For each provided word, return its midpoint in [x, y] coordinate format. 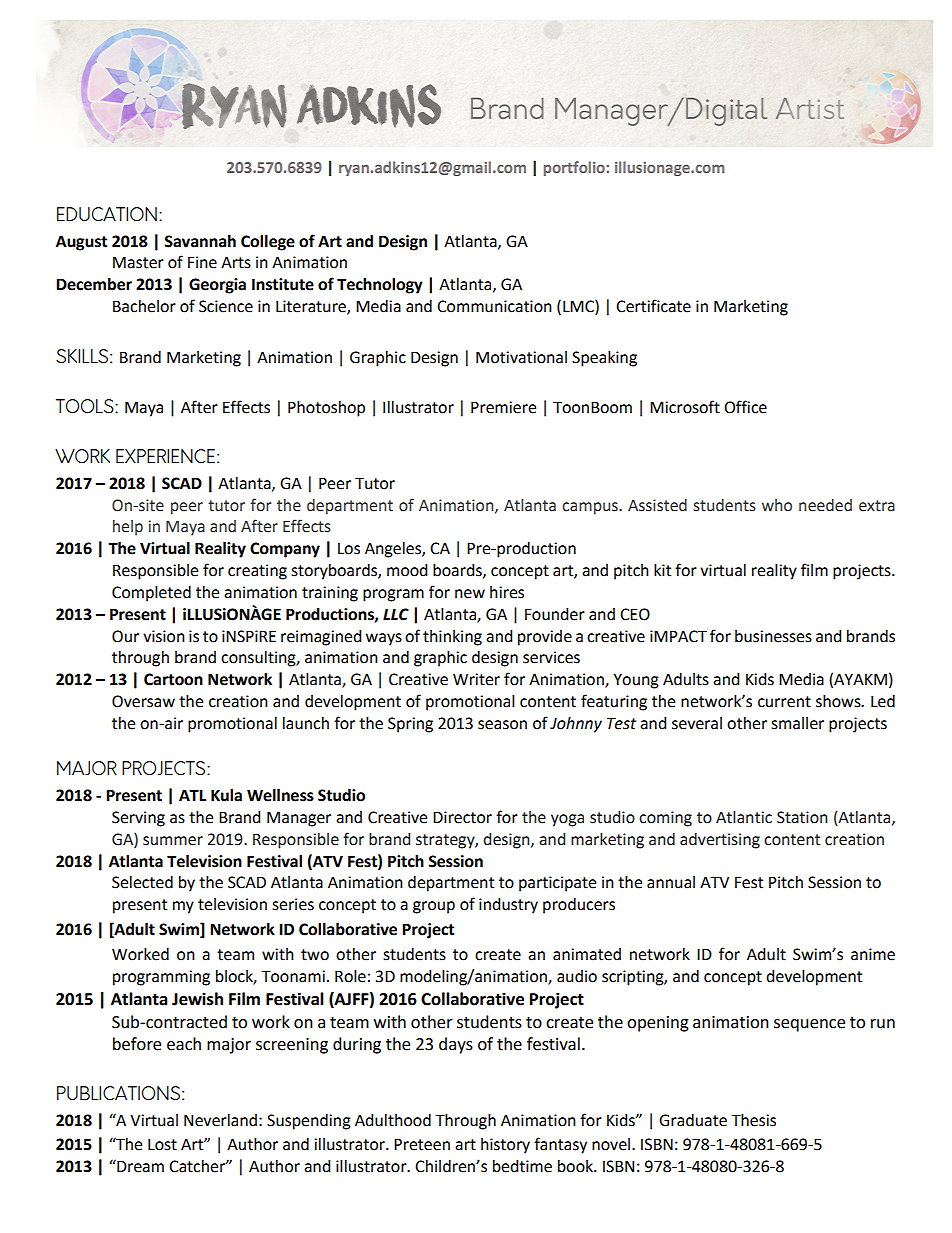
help [128, 528]
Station [802, 817]
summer [173, 841]
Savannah [200, 241]
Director [462, 817]
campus [591, 508]
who [777, 505]
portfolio [574, 168]
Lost [162, 1145]
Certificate [653, 306]
